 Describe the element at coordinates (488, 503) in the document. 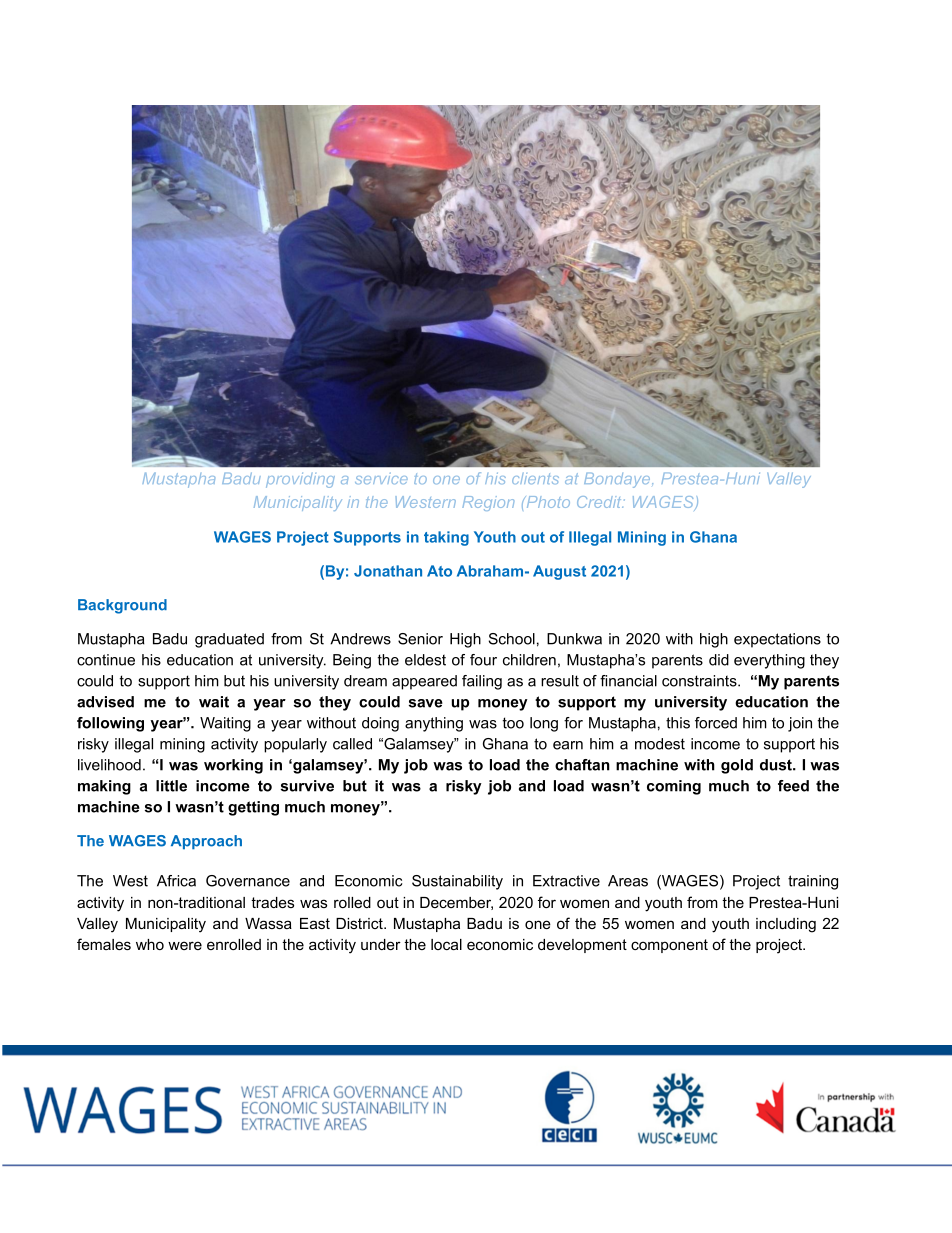

I see `Region` at that location.
